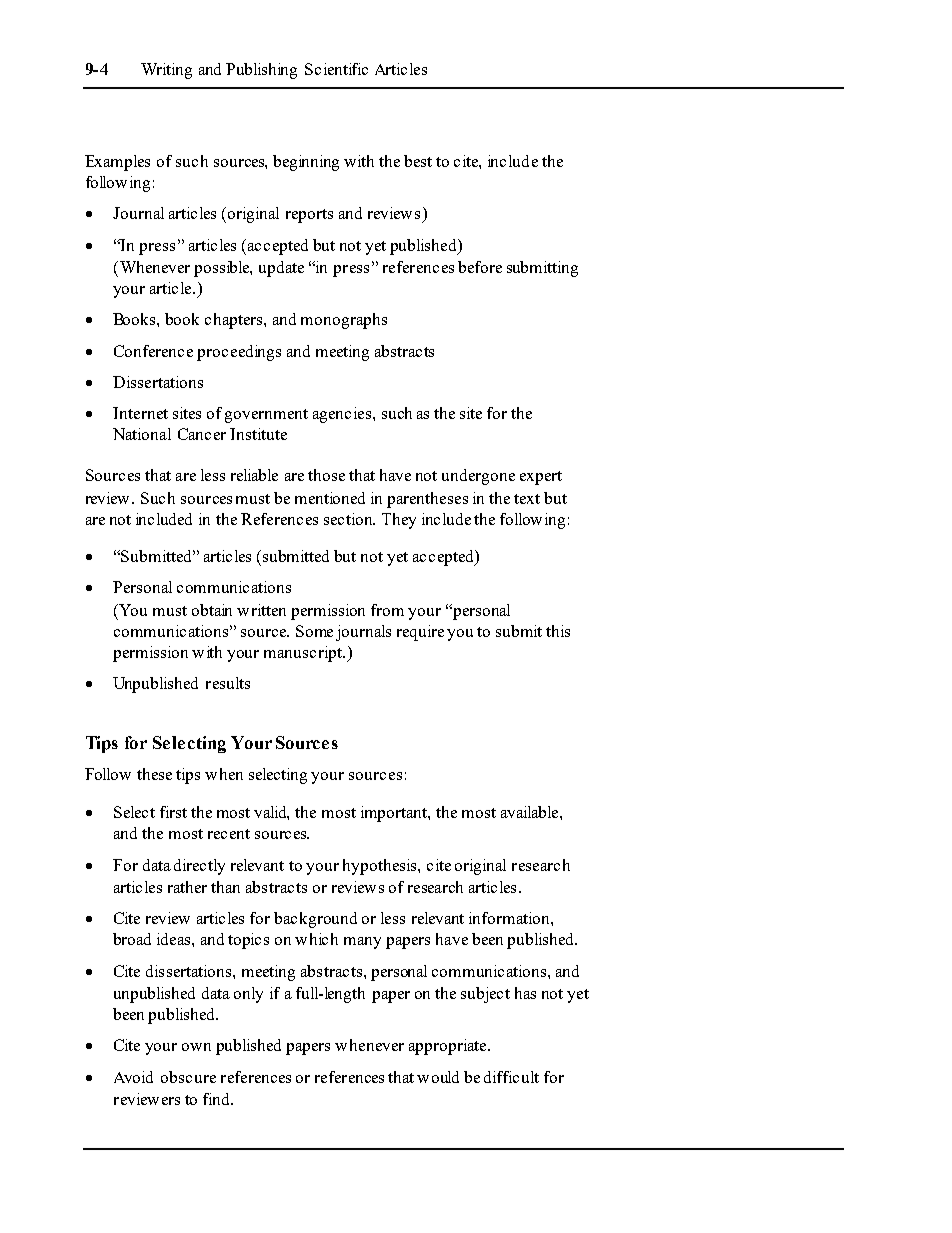 The height and width of the image is (1233, 952). What do you see at coordinates (480, 267) in the image?
I see `before` at bounding box center [480, 267].
